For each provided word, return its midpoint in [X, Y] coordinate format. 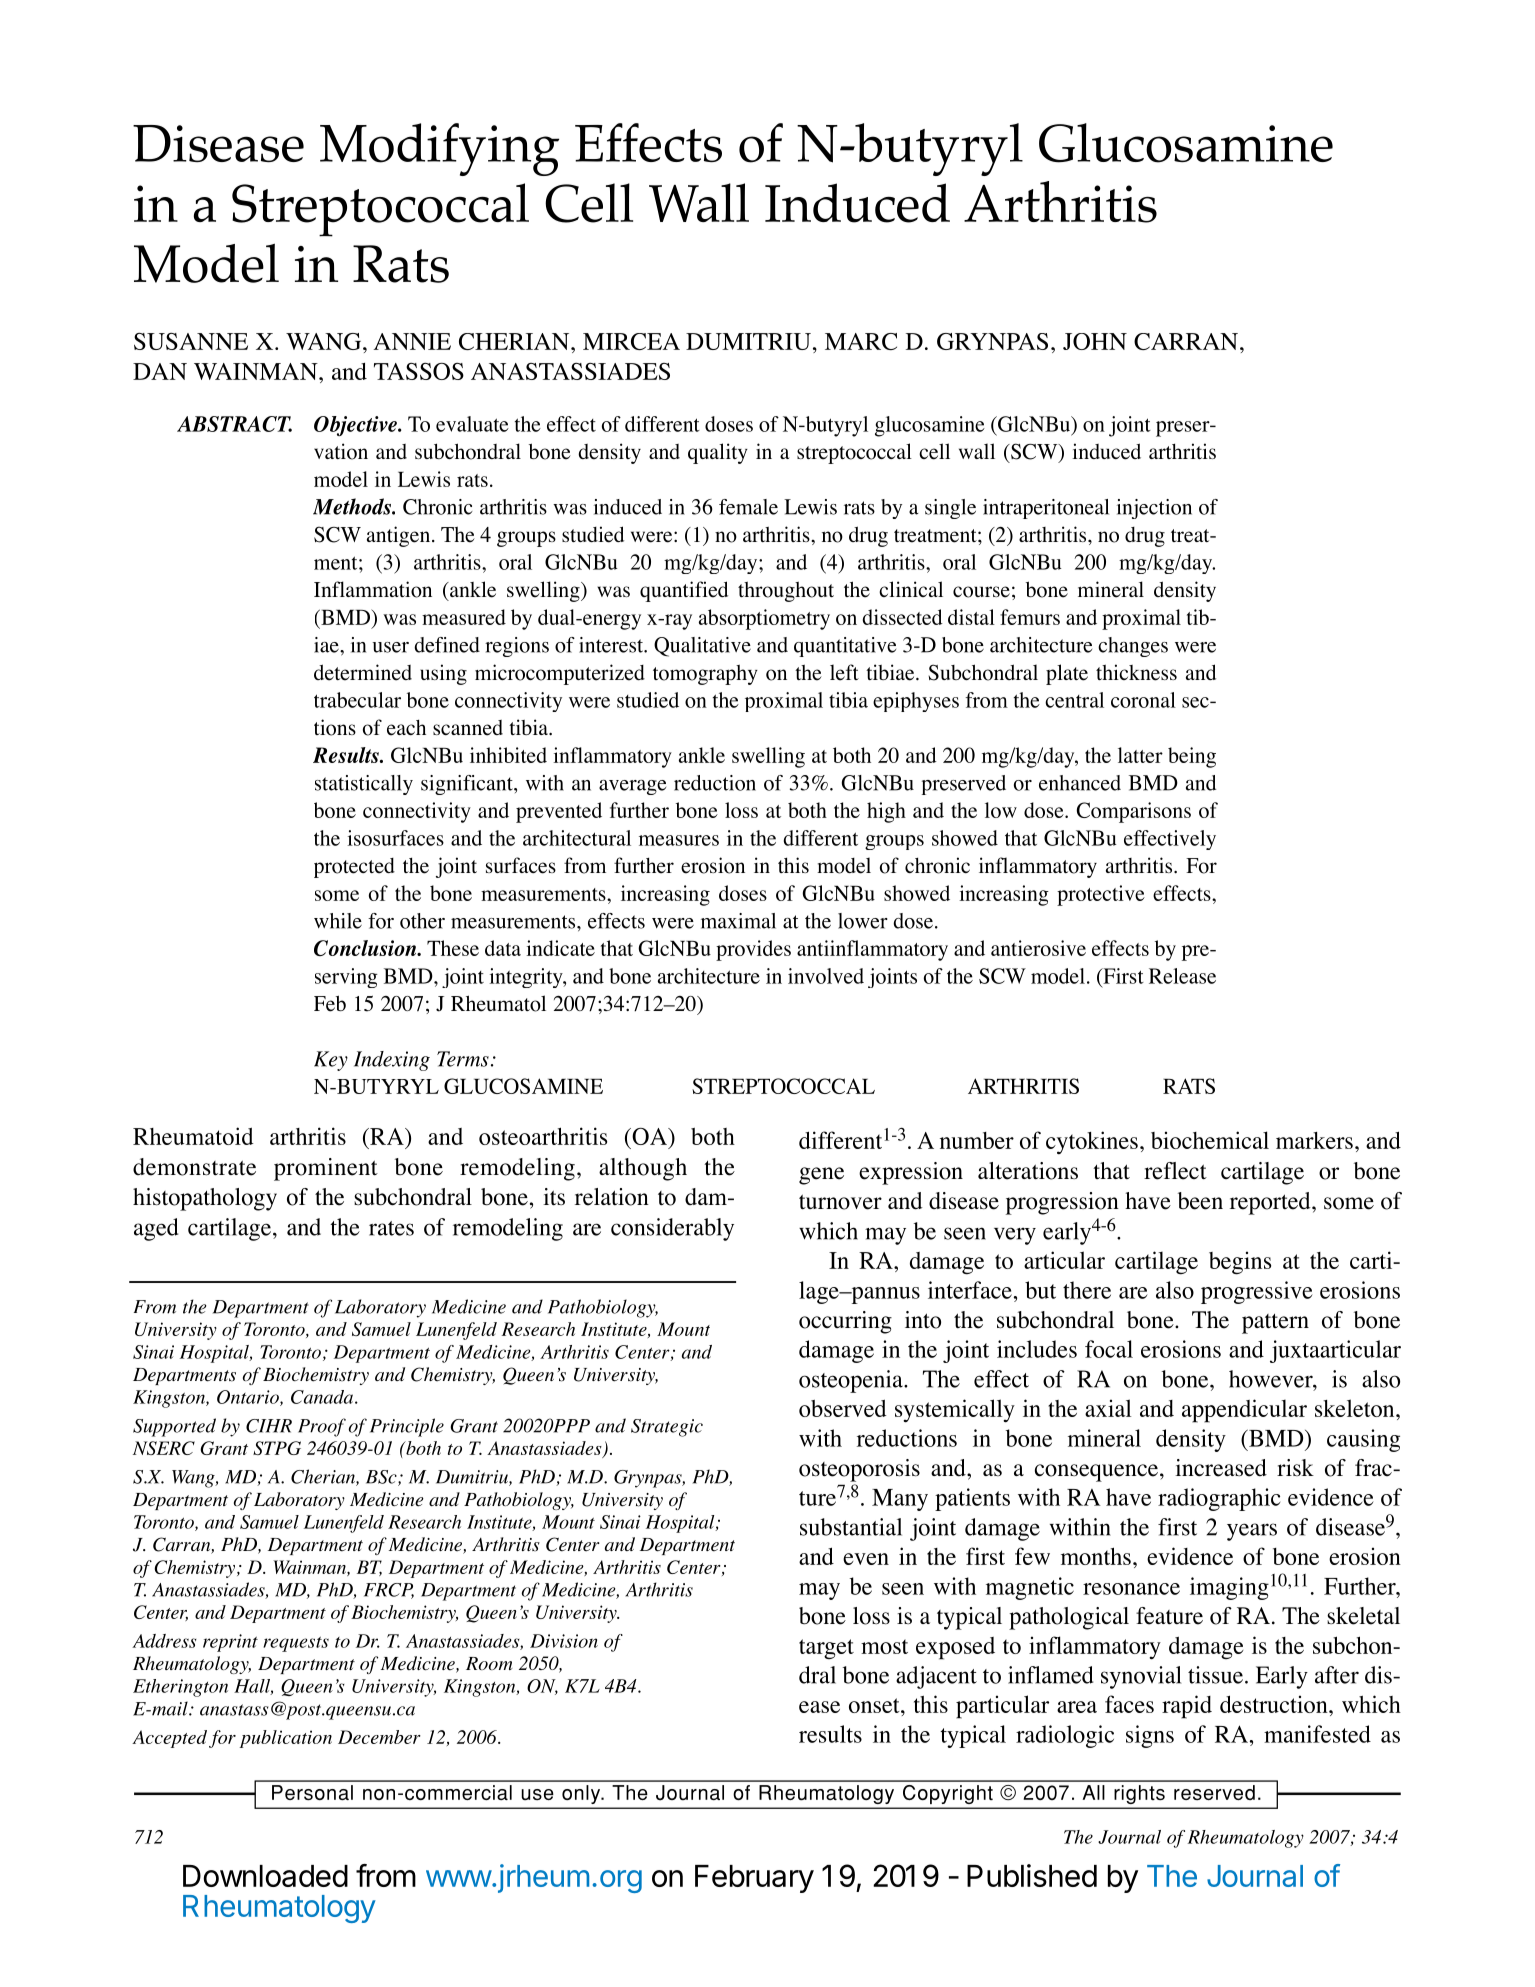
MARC [861, 341]
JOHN [1095, 341]
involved [826, 976]
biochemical [1210, 1140]
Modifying [439, 149]
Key [331, 1061]
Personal [312, 1792]
